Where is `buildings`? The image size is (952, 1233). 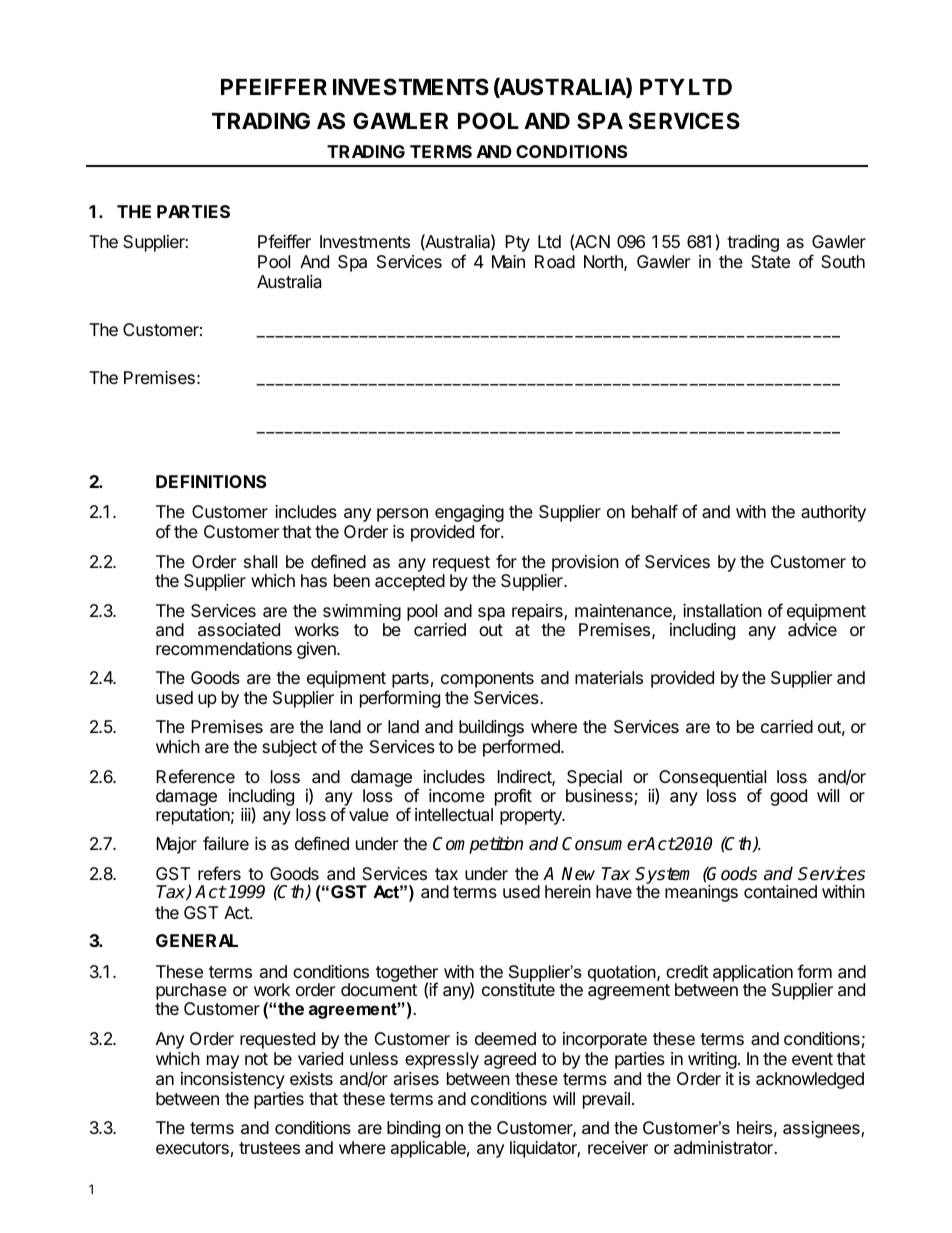
buildings is located at coordinates (491, 730).
